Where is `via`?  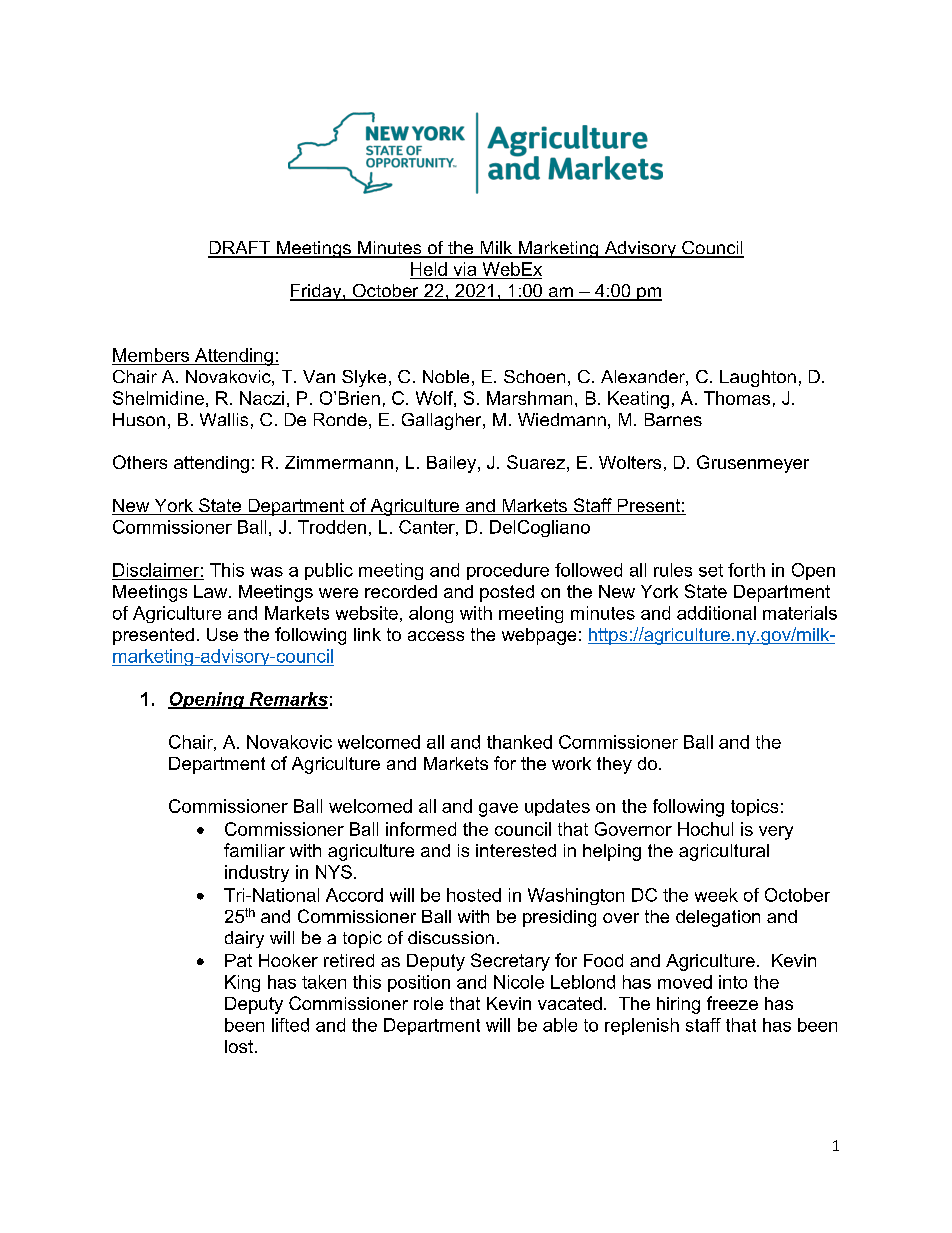 via is located at coordinates (465, 269).
